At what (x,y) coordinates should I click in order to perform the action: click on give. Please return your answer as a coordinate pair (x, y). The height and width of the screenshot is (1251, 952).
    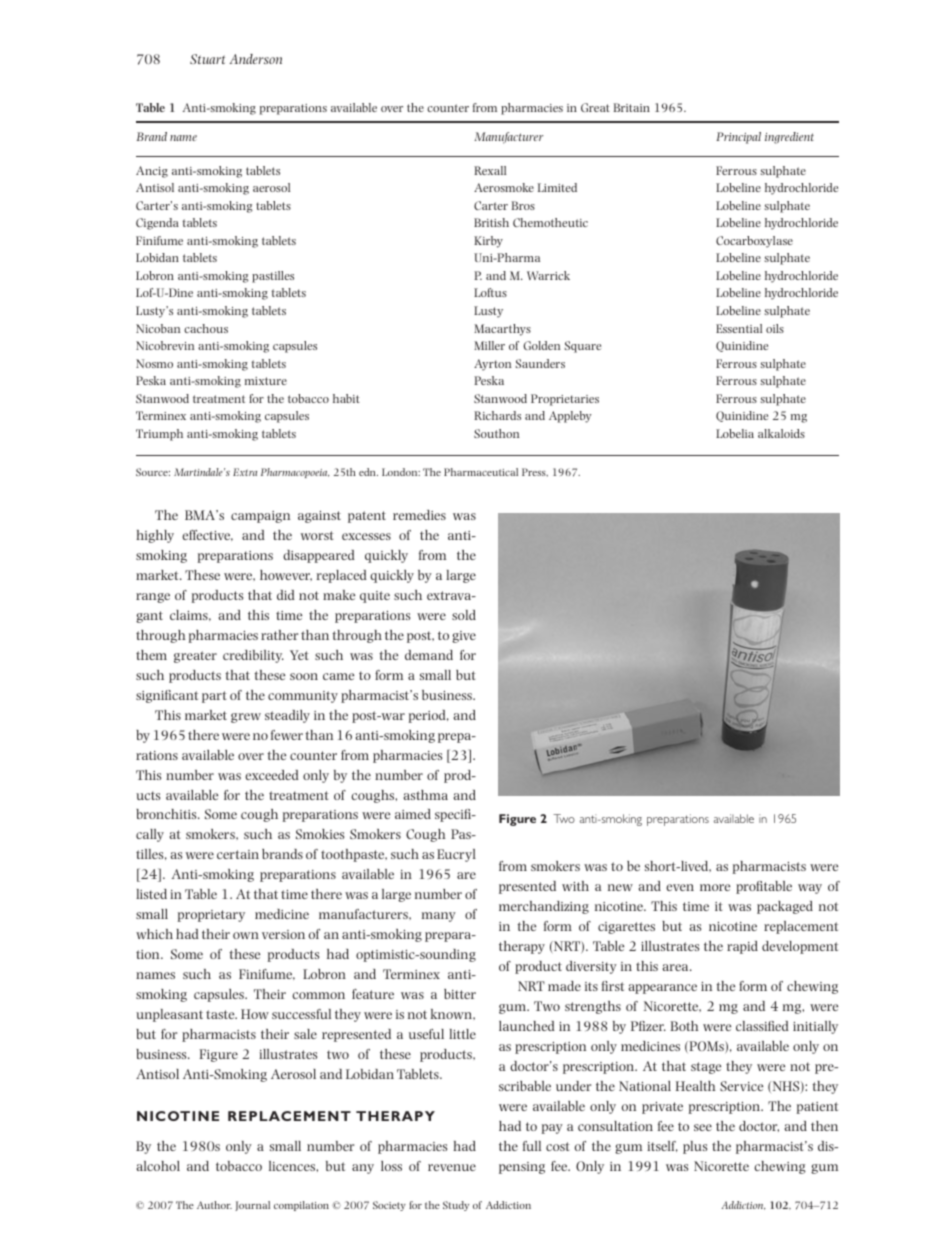
    Looking at the image, I should click on (464, 637).
